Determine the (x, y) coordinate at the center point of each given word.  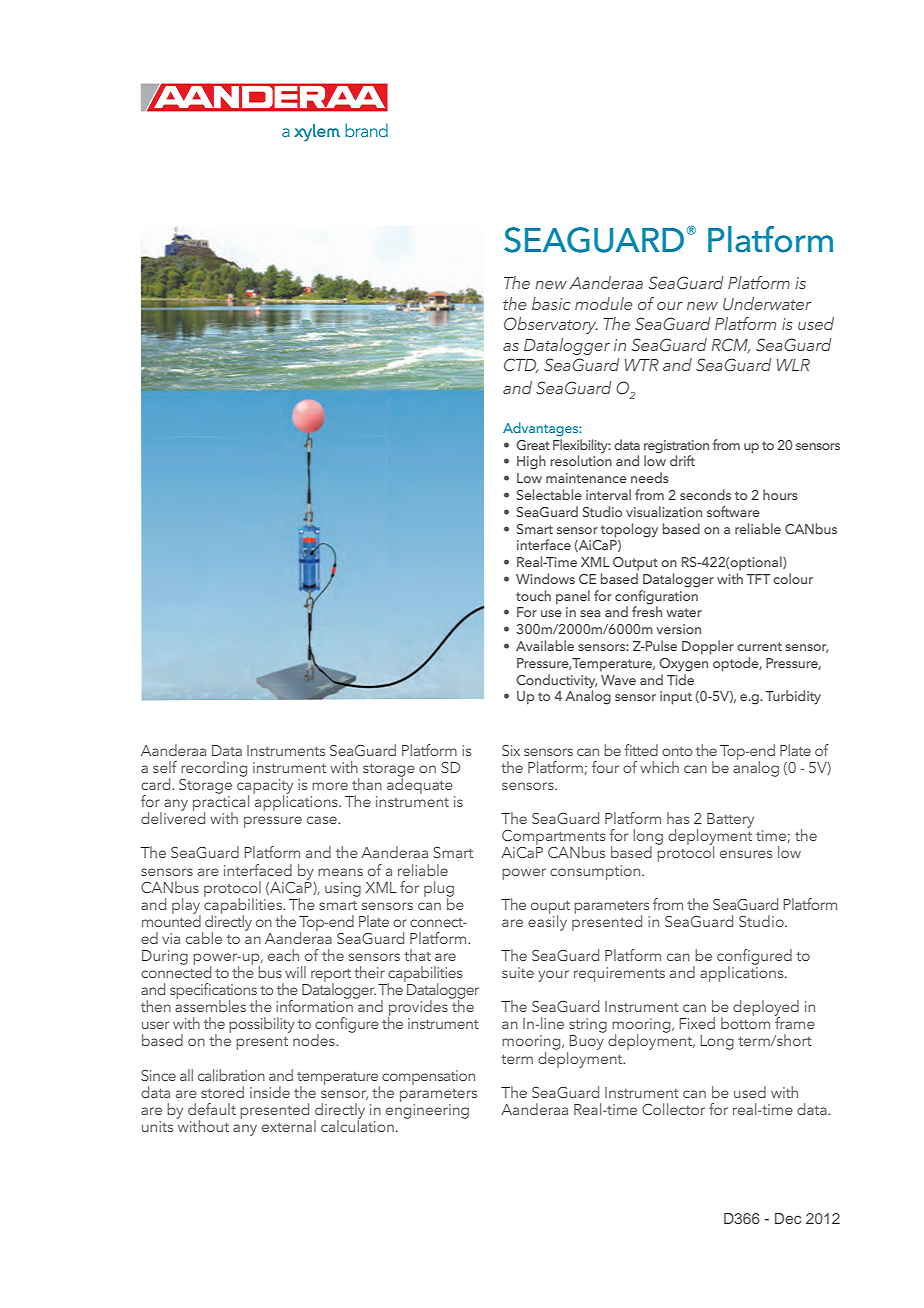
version (678, 629)
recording (214, 769)
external (289, 1126)
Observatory (551, 325)
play (186, 907)
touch (533, 595)
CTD (521, 365)
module (603, 303)
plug (439, 890)
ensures (746, 854)
